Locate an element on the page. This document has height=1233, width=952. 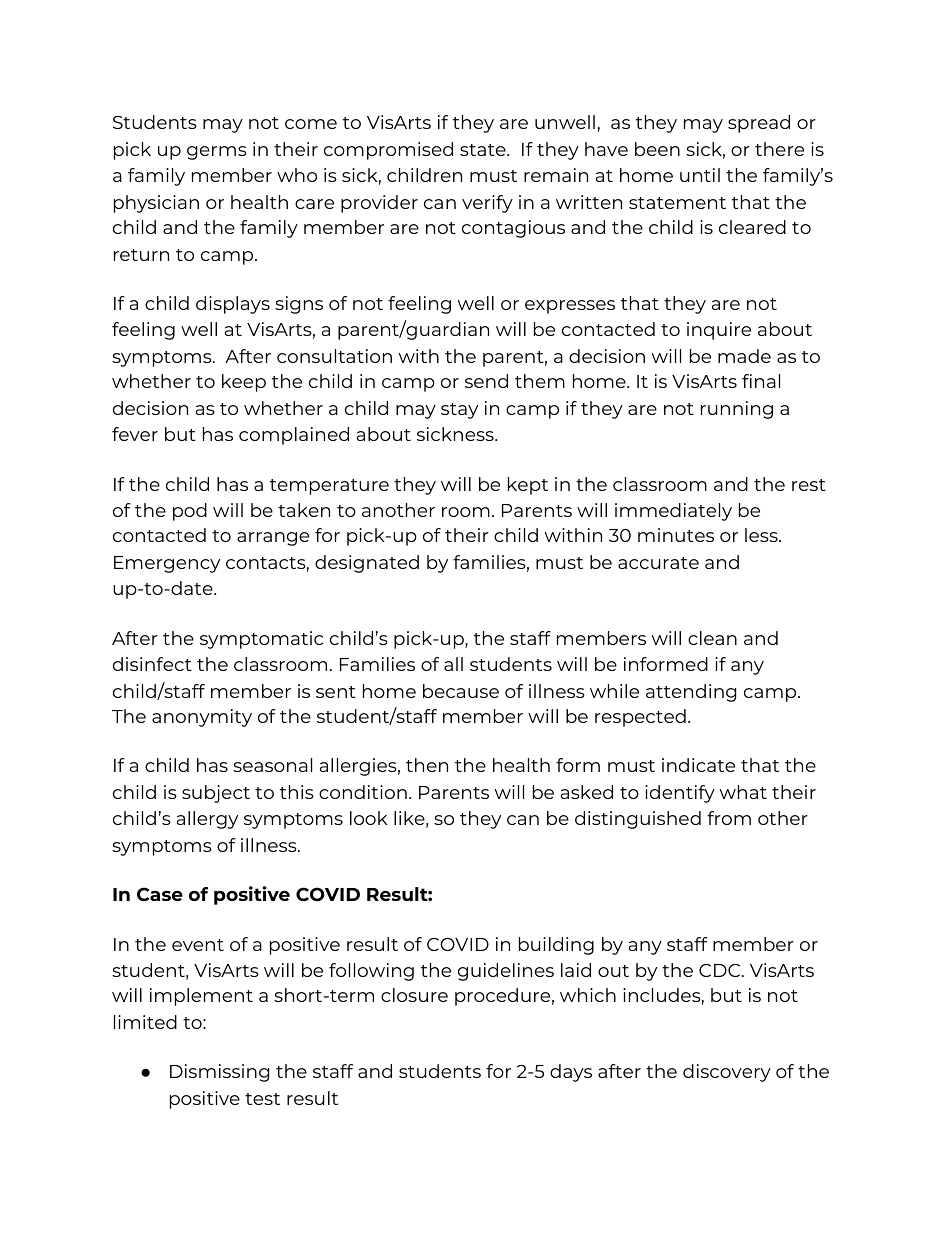
stay is located at coordinates (459, 411).
